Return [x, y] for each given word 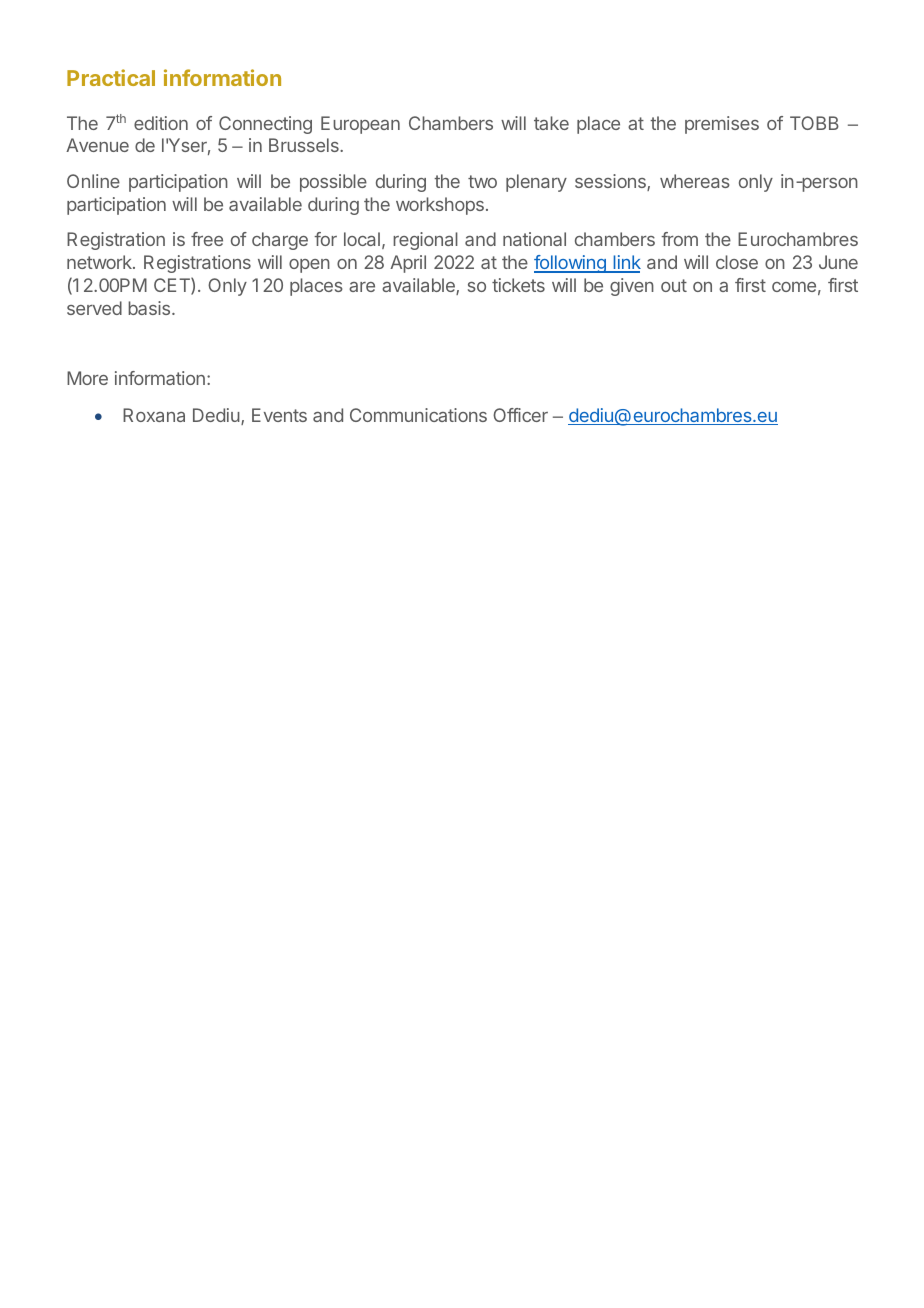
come [794, 286]
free [207, 239]
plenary [536, 183]
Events [279, 415]
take [551, 123]
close [737, 262]
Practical [111, 77]
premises [722, 125]
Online [93, 181]
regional [425, 241]
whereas [695, 181]
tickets [518, 285]
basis [150, 308]
